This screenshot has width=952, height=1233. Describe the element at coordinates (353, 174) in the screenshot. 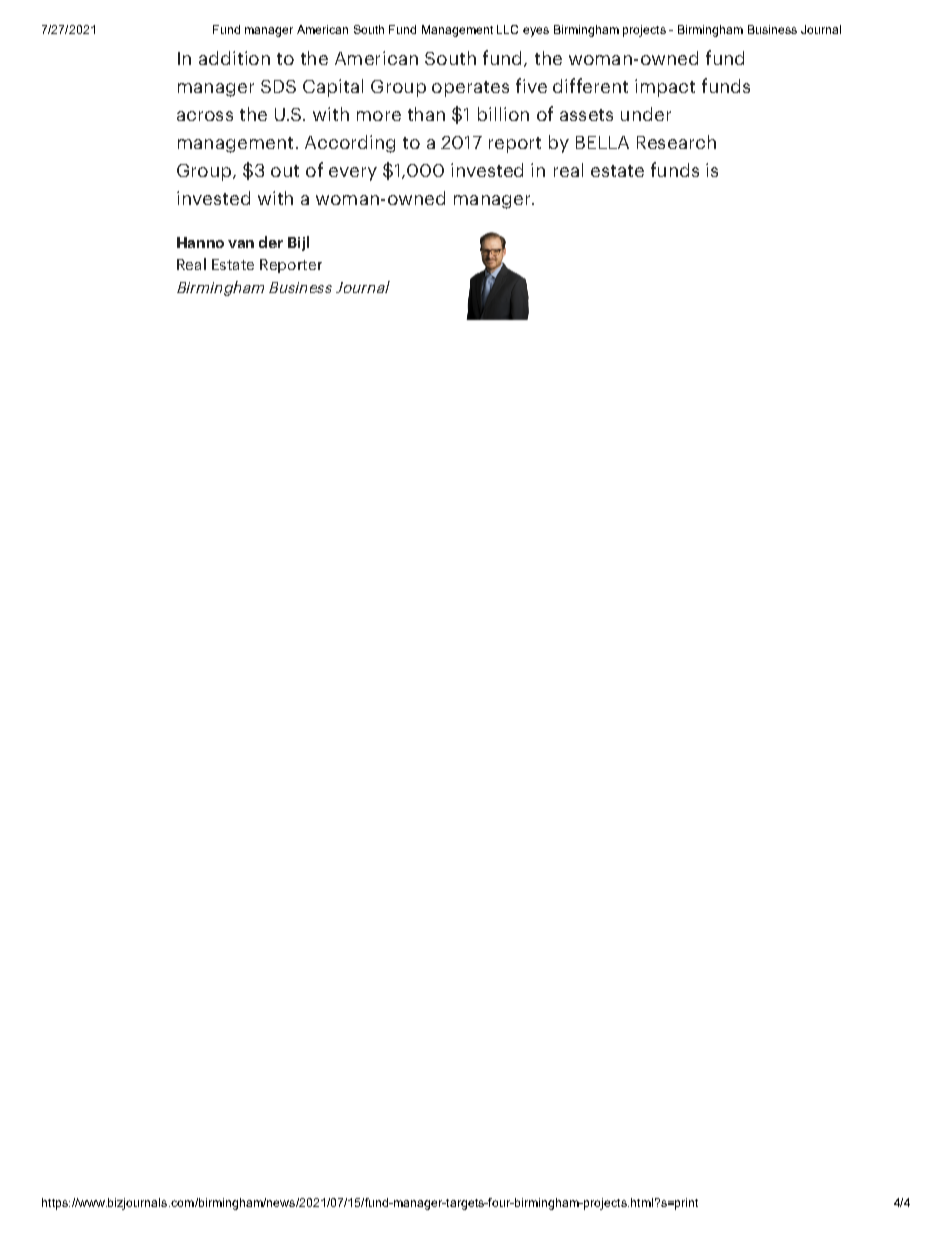

I see `every` at that location.
